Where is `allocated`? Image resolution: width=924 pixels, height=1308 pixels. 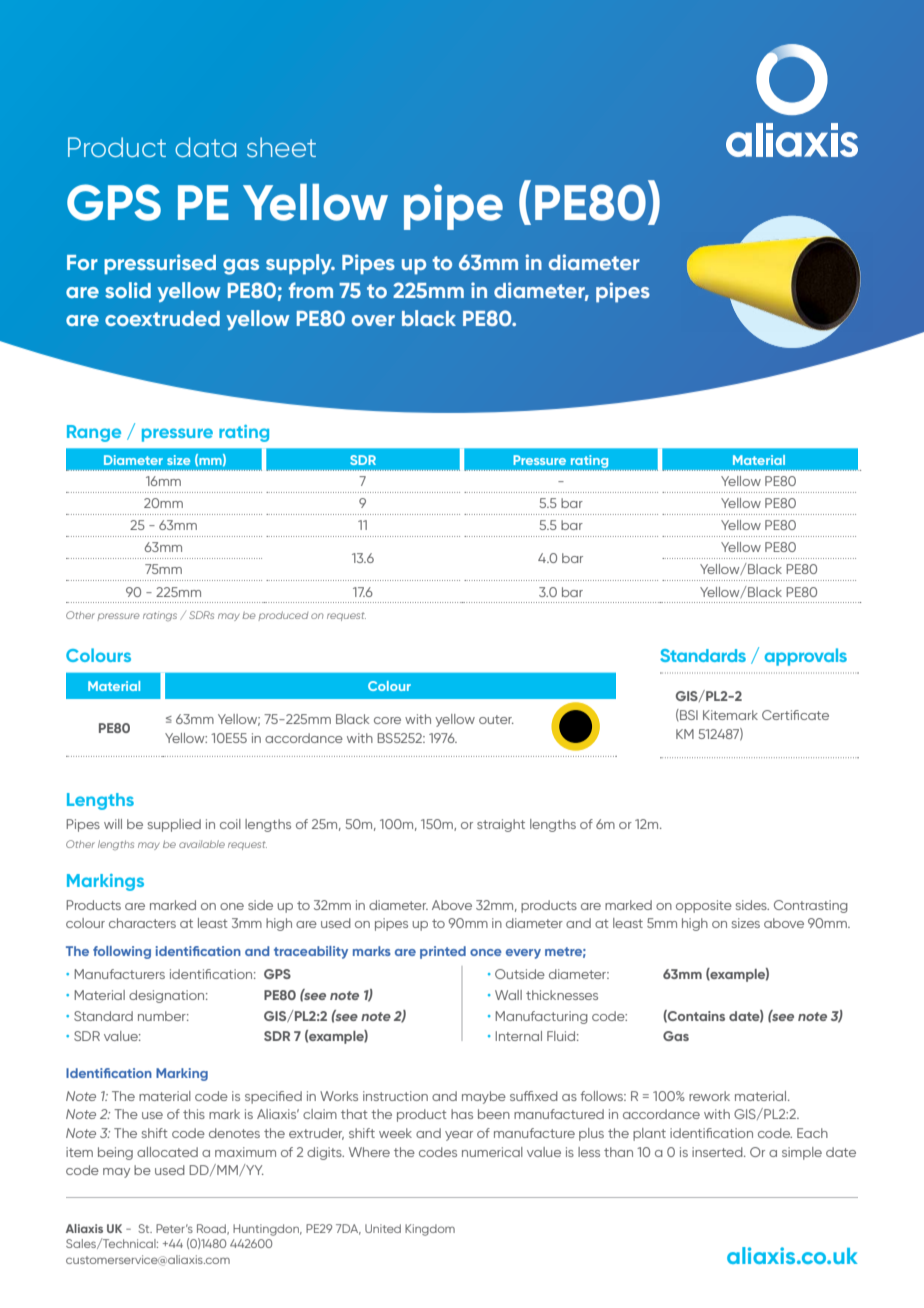
allocated is located at coordinates (167, 1152).
